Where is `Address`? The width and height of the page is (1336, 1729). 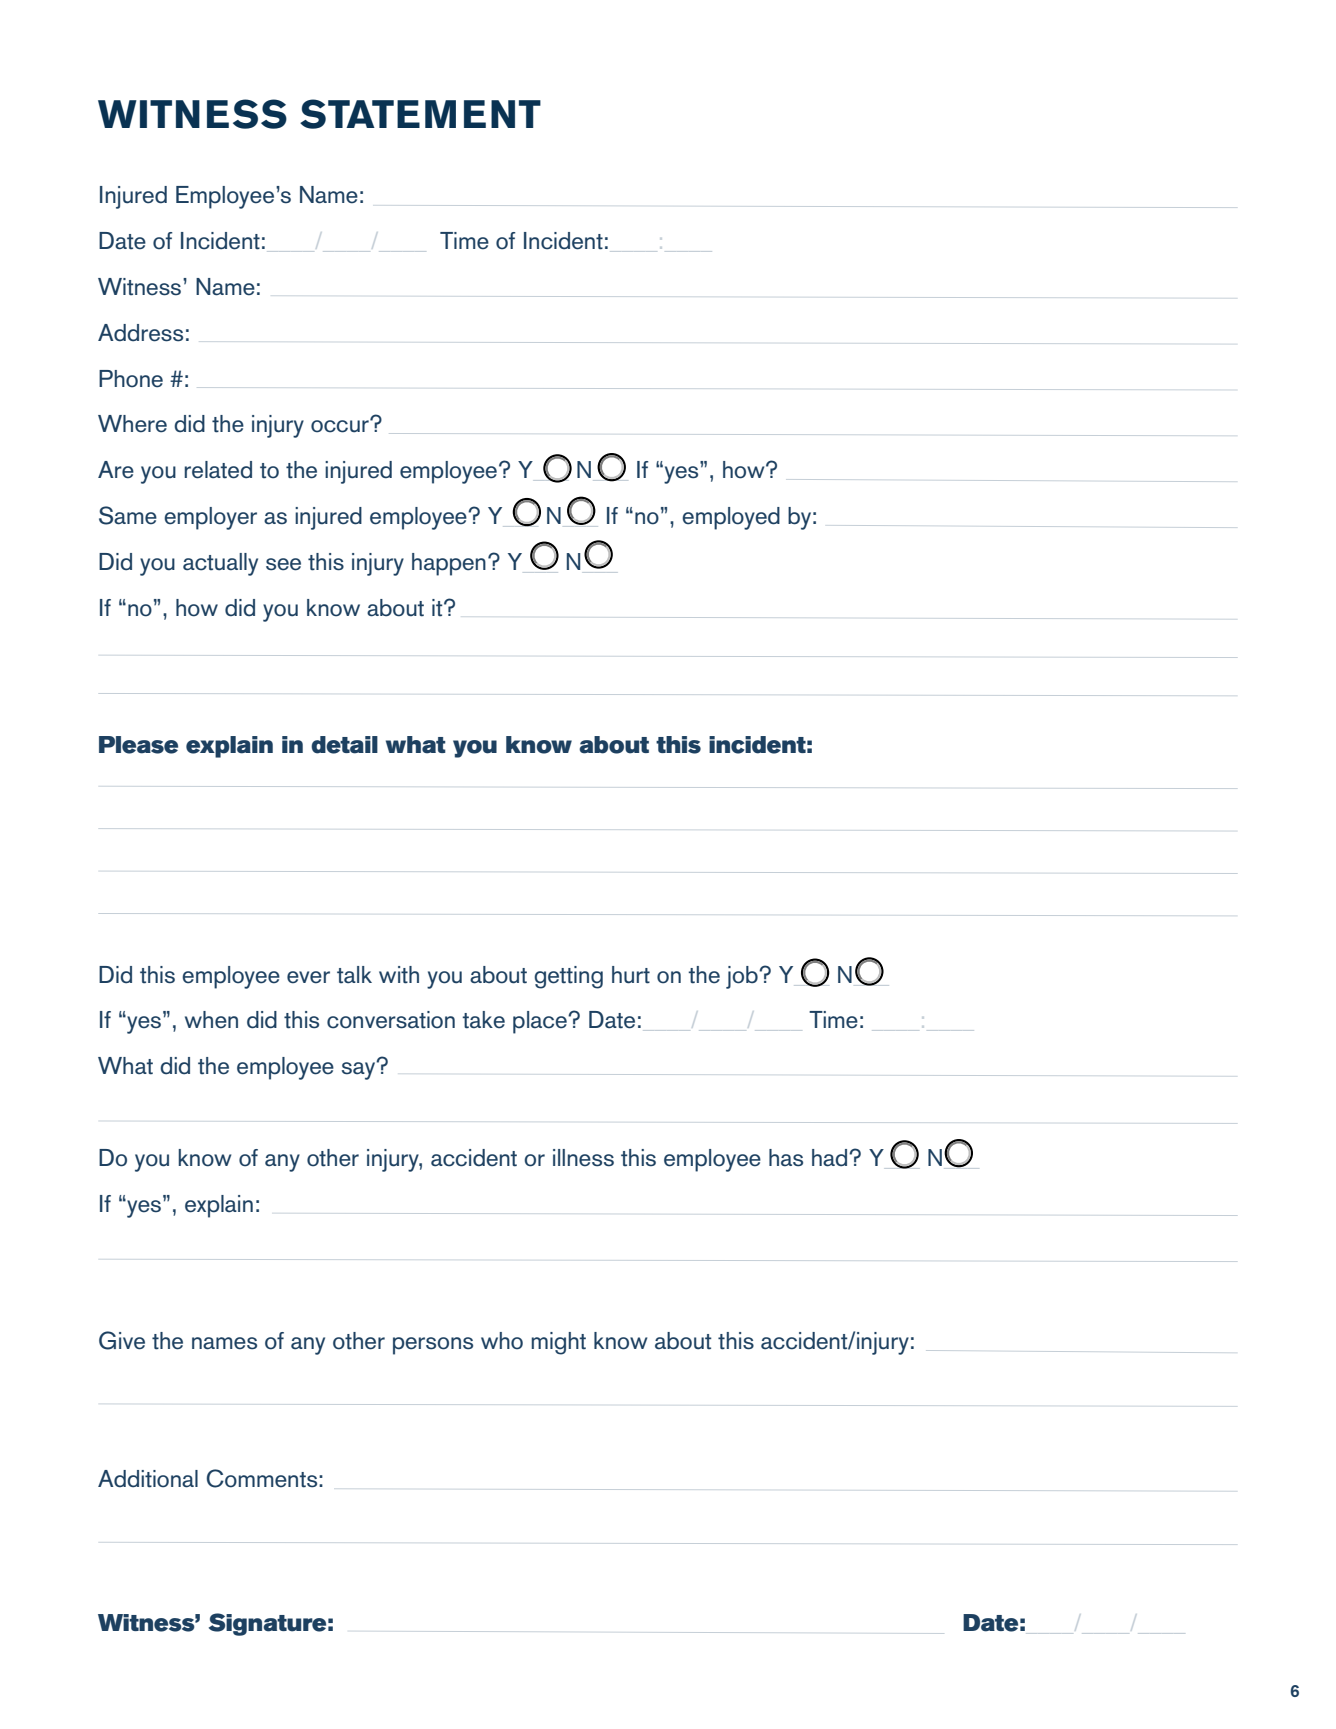
Address is located at coordinates (140, 333).
